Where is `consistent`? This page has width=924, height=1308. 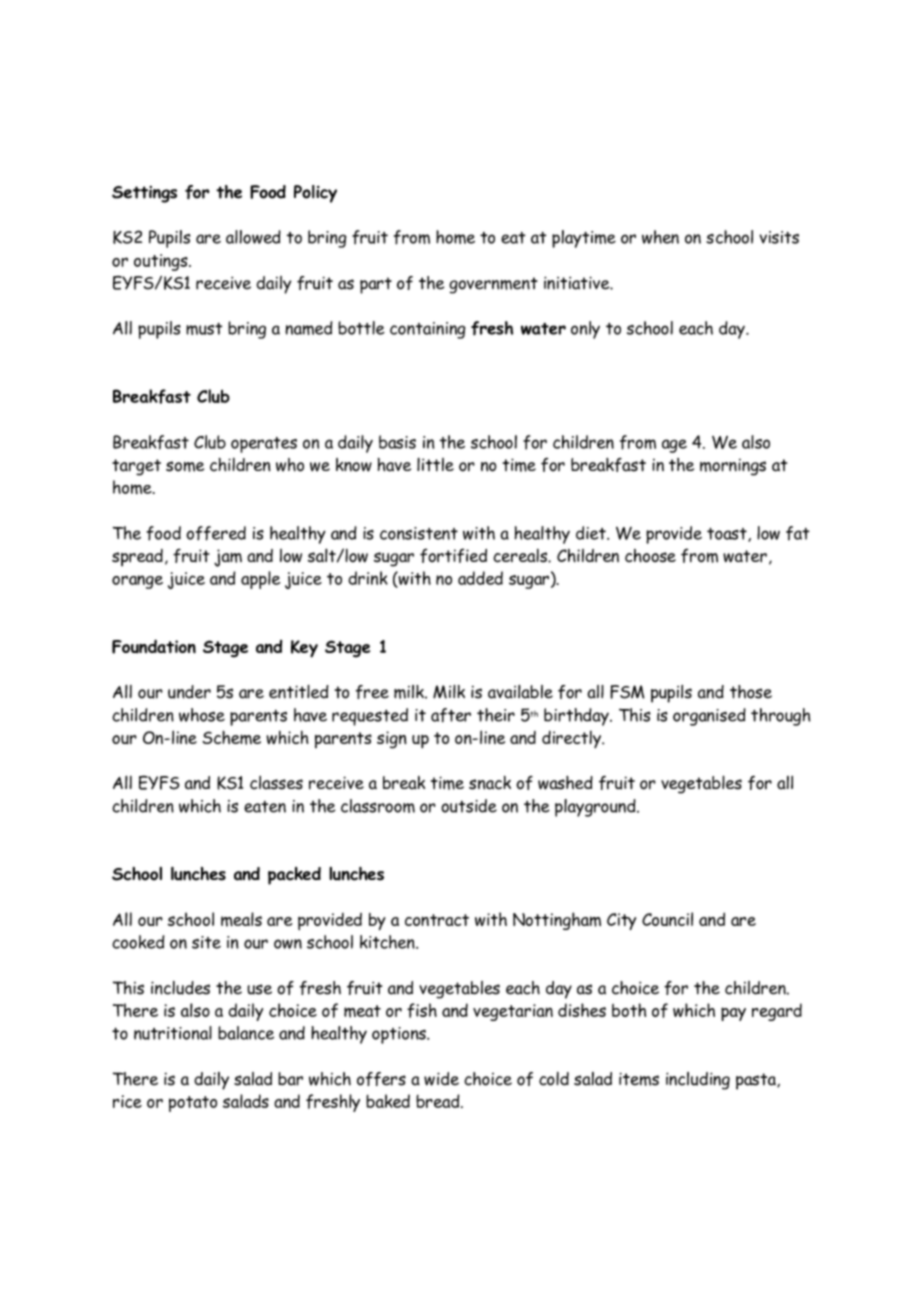 consistent is located at coordinates (419, 533).
